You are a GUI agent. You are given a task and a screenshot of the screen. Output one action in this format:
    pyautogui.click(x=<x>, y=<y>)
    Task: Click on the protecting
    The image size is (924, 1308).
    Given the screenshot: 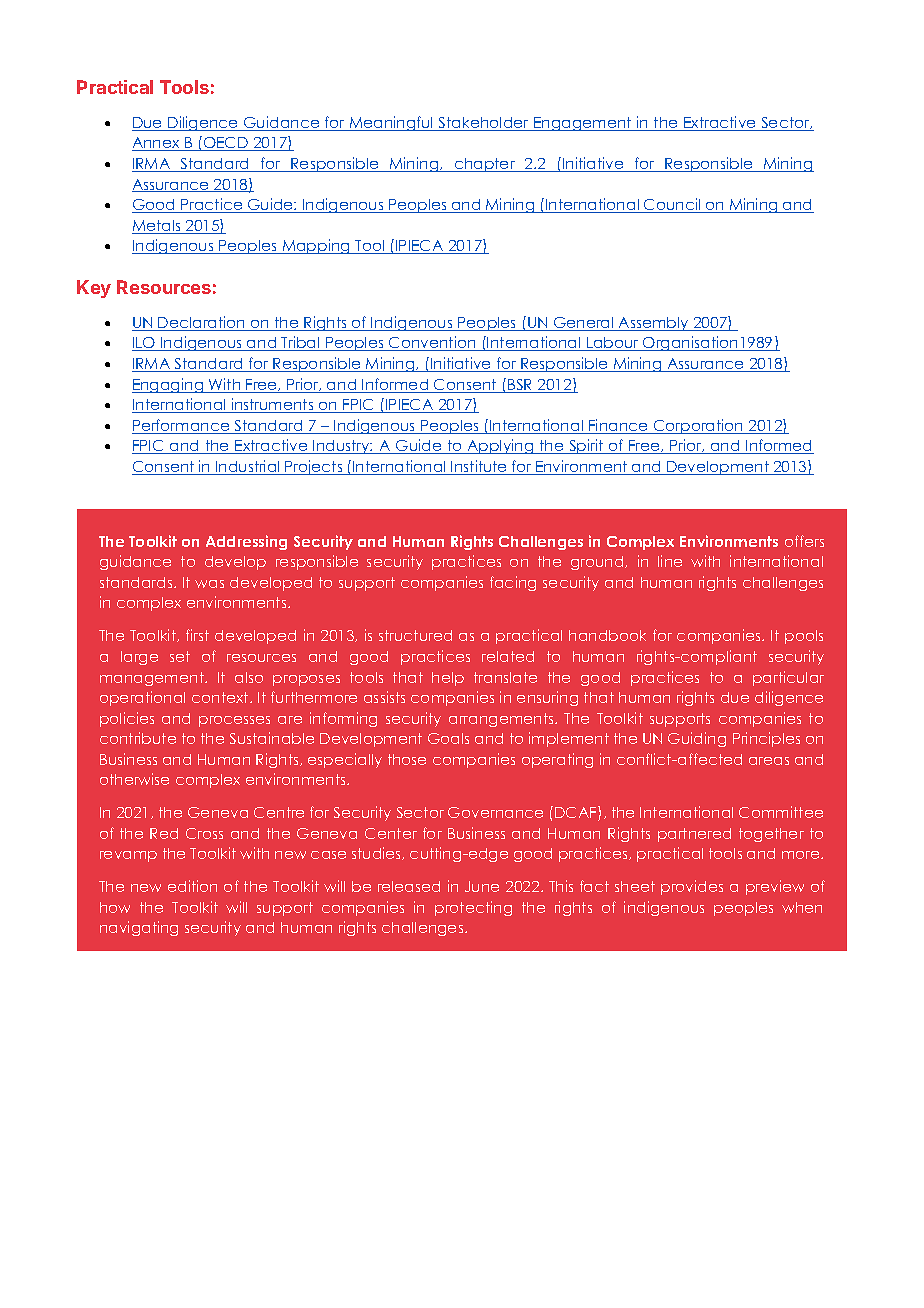 What is the action you would take?
    pyautogui.click(x=473, y=908)
